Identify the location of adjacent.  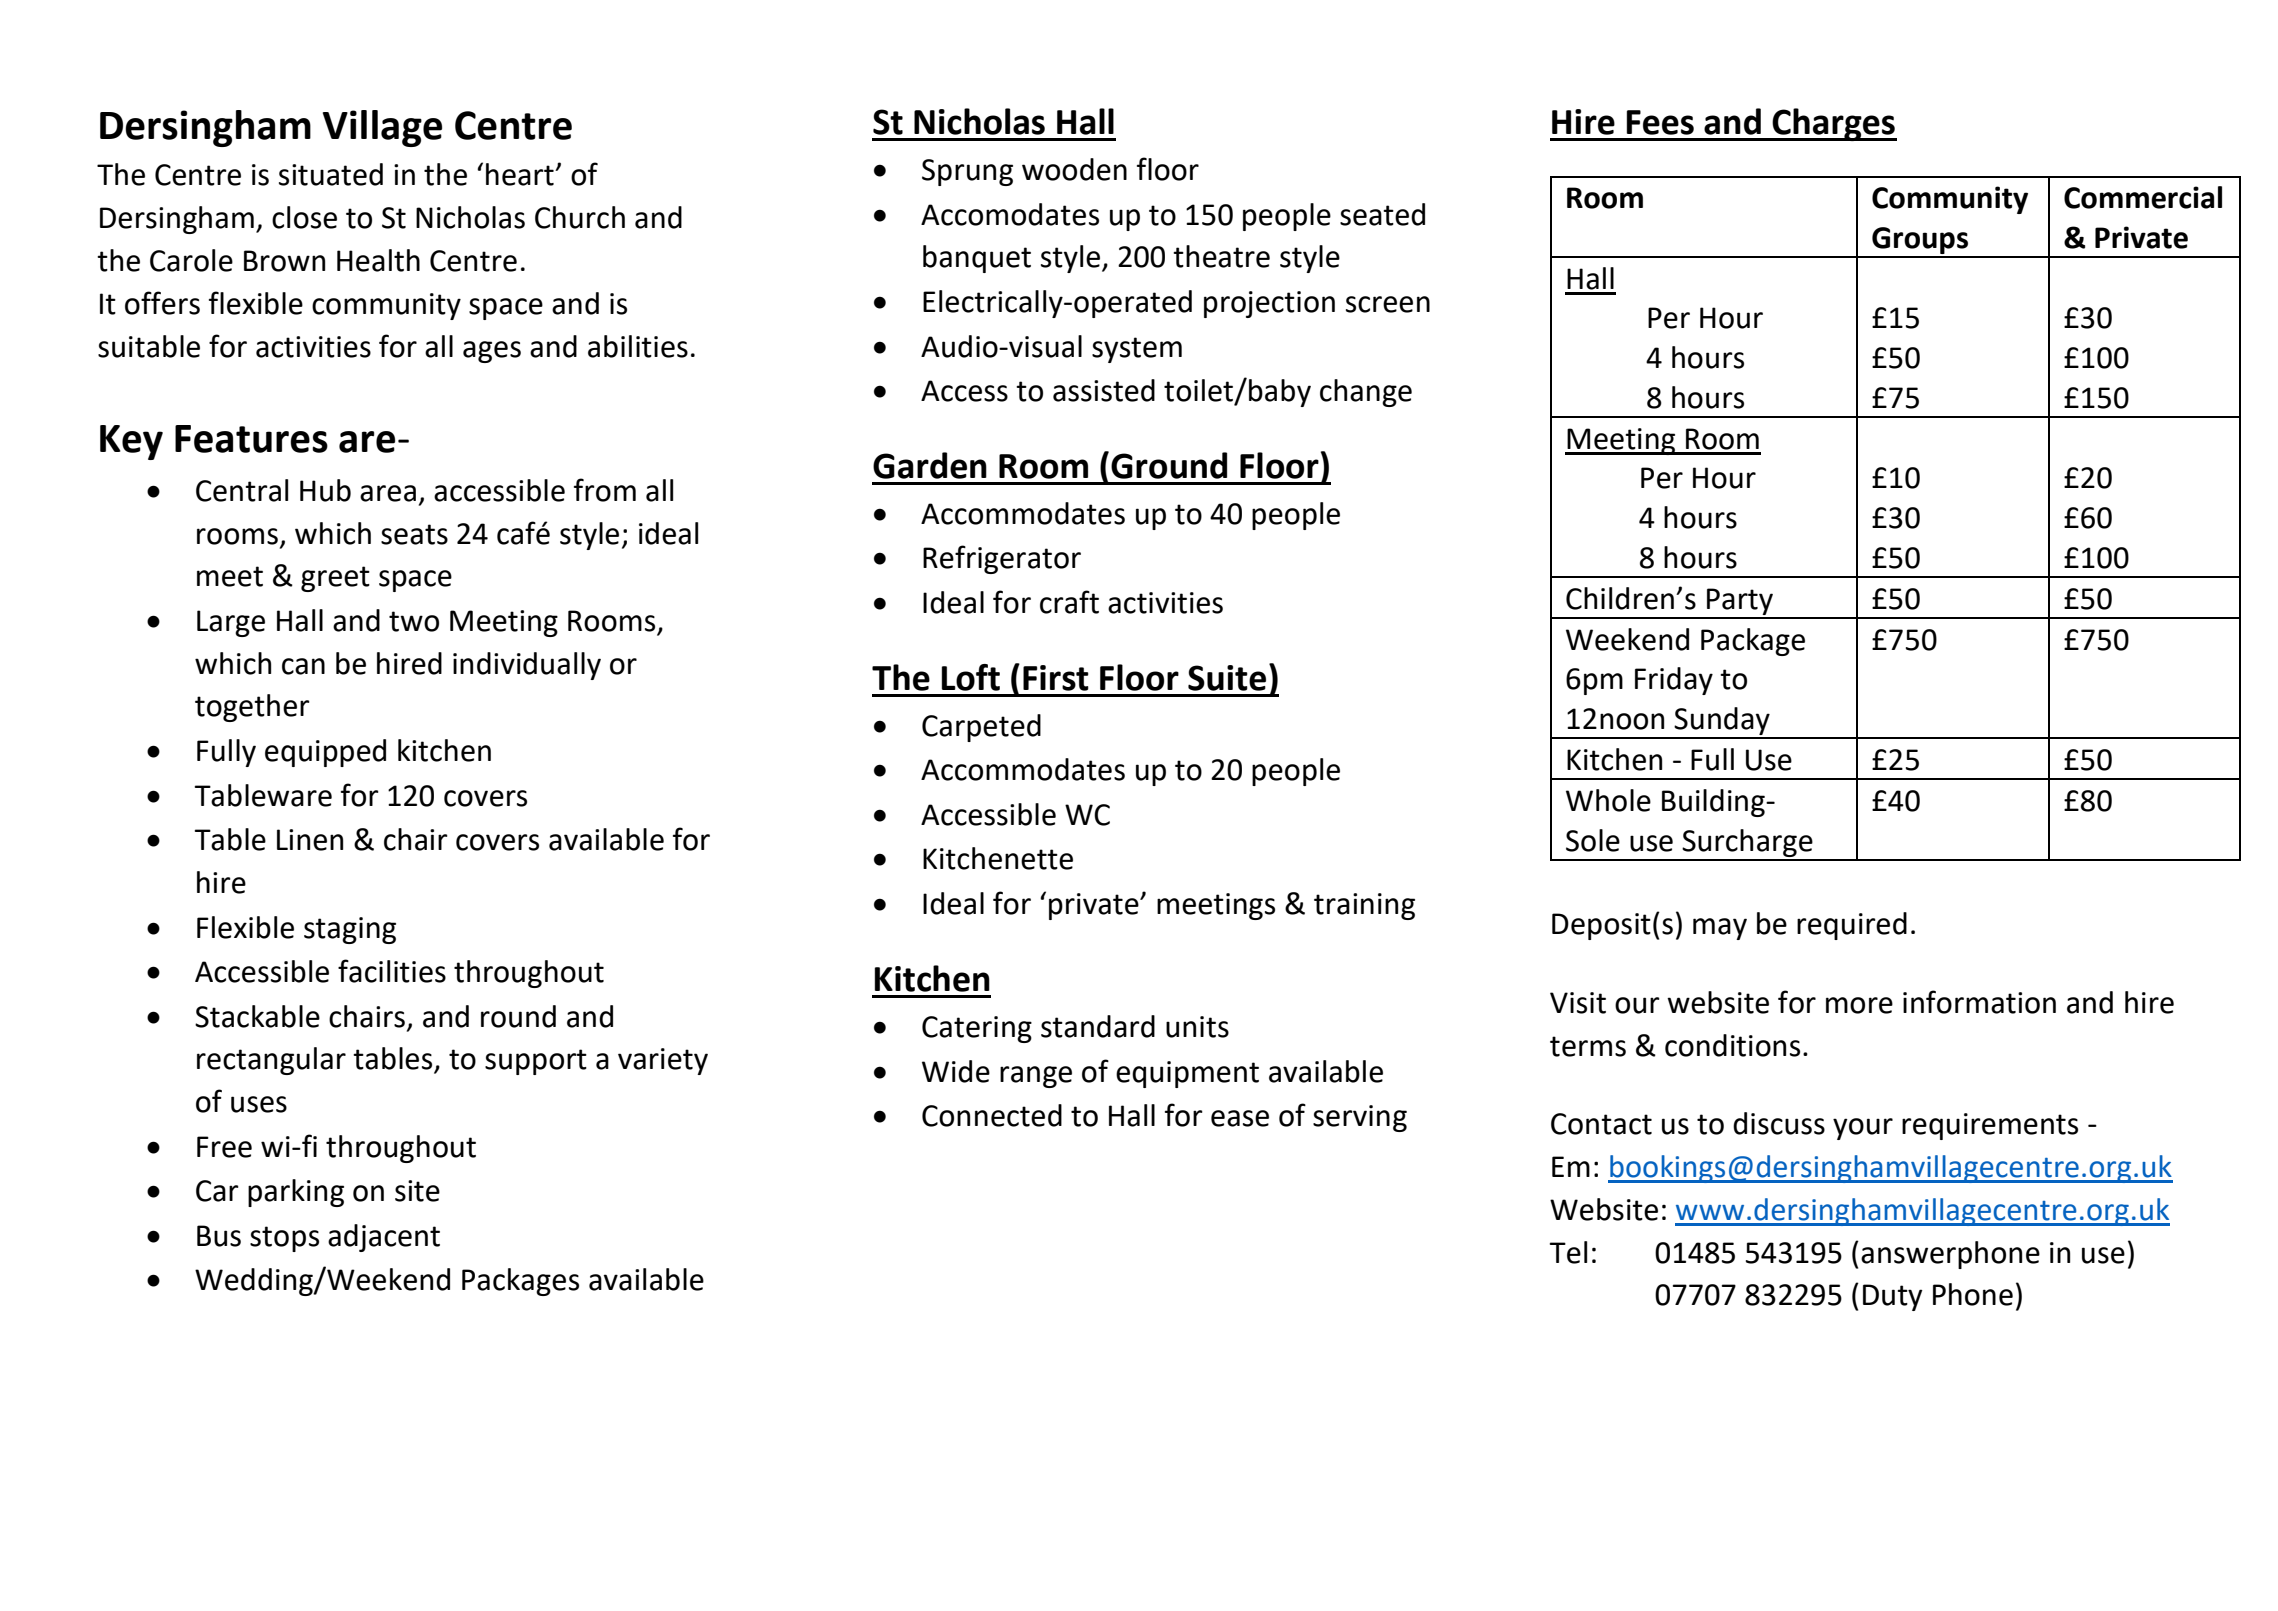
(384, 1238).
